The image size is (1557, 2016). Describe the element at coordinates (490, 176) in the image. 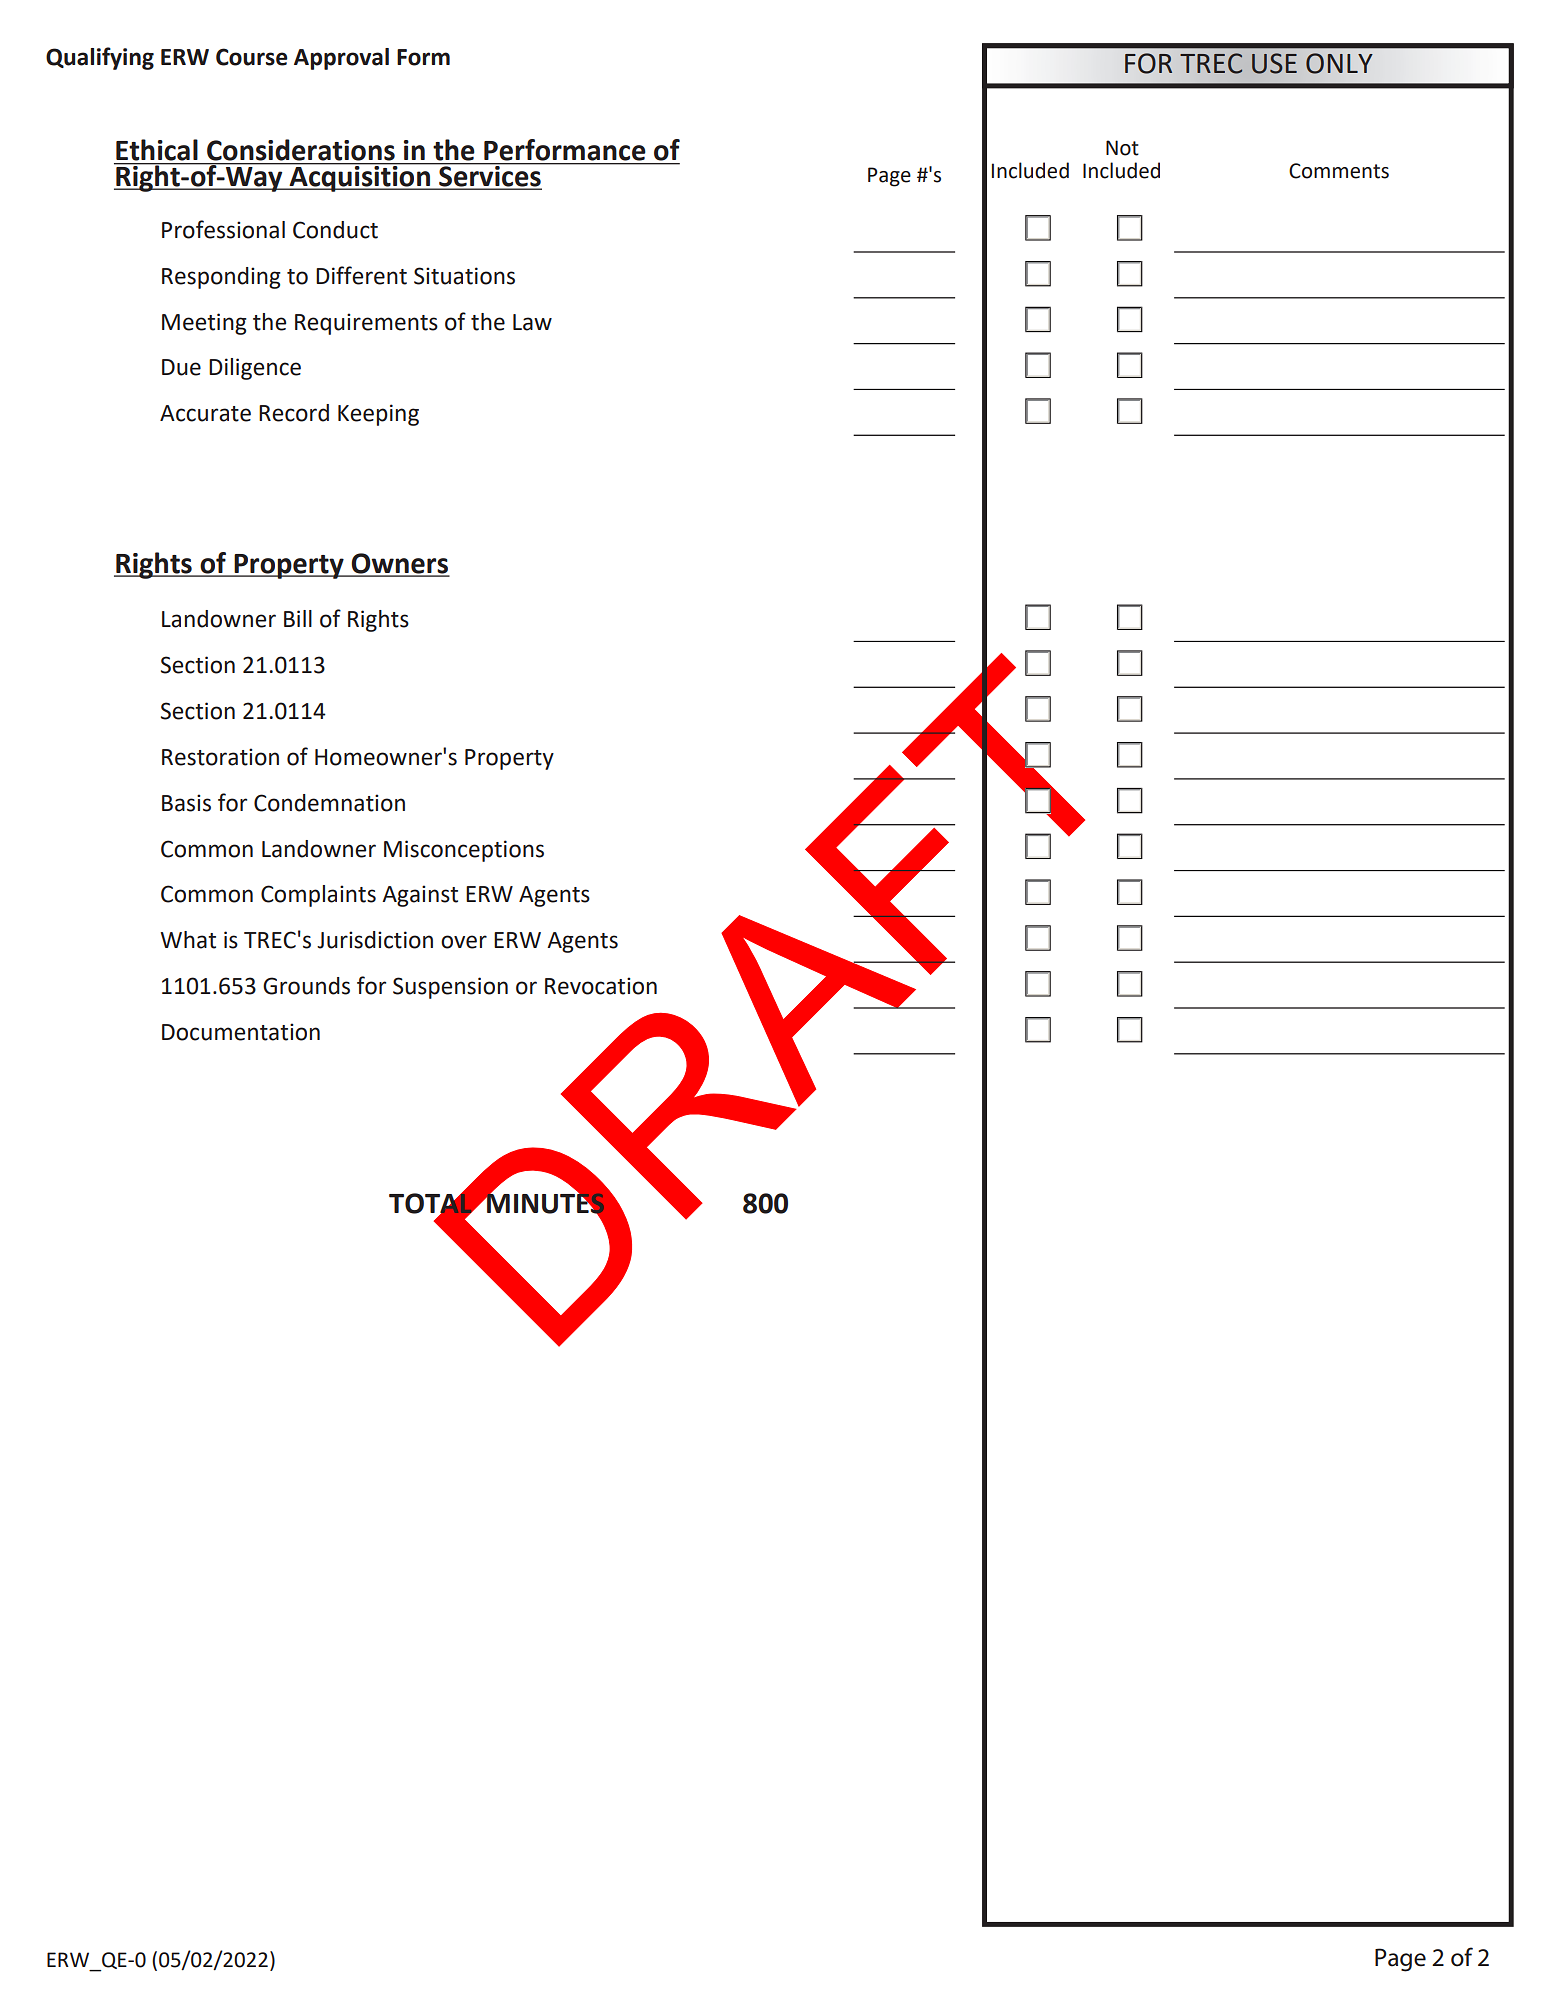

I see `Services` at that location.
